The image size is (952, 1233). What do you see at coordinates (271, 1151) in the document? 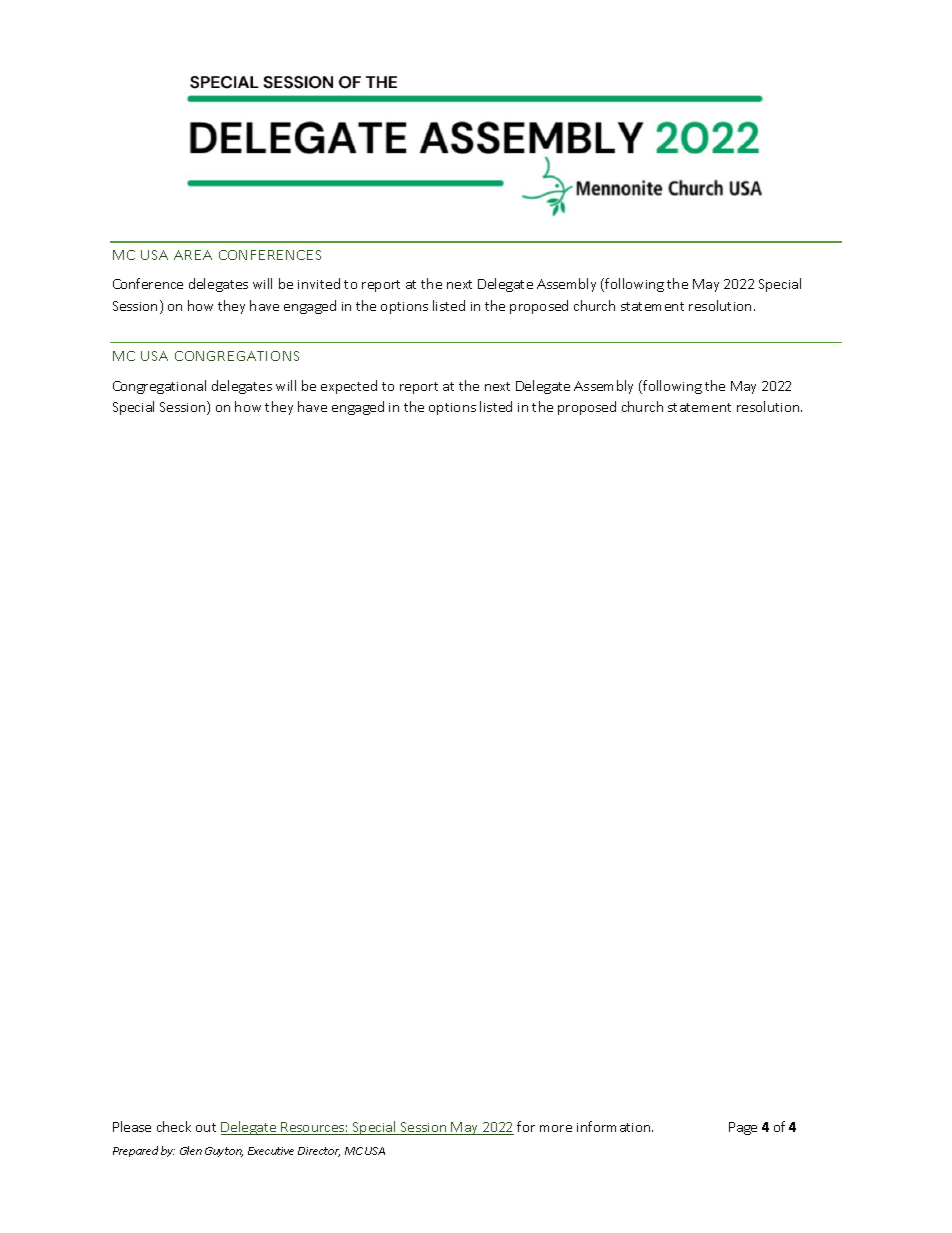
I see `Executive` at bounding box center [271, 1151].
